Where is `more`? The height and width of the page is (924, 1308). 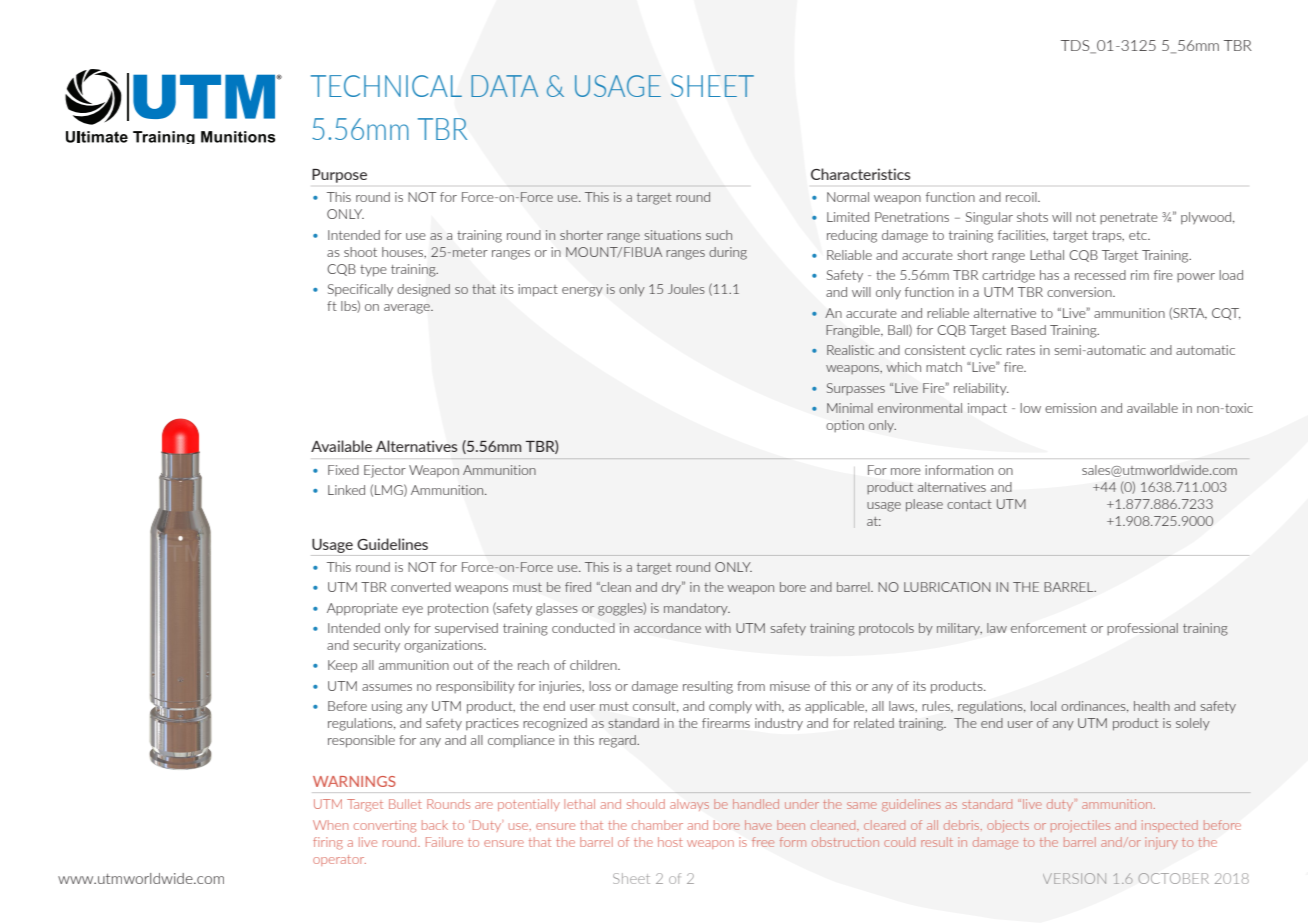 more is located at coordinates (906, 471).
